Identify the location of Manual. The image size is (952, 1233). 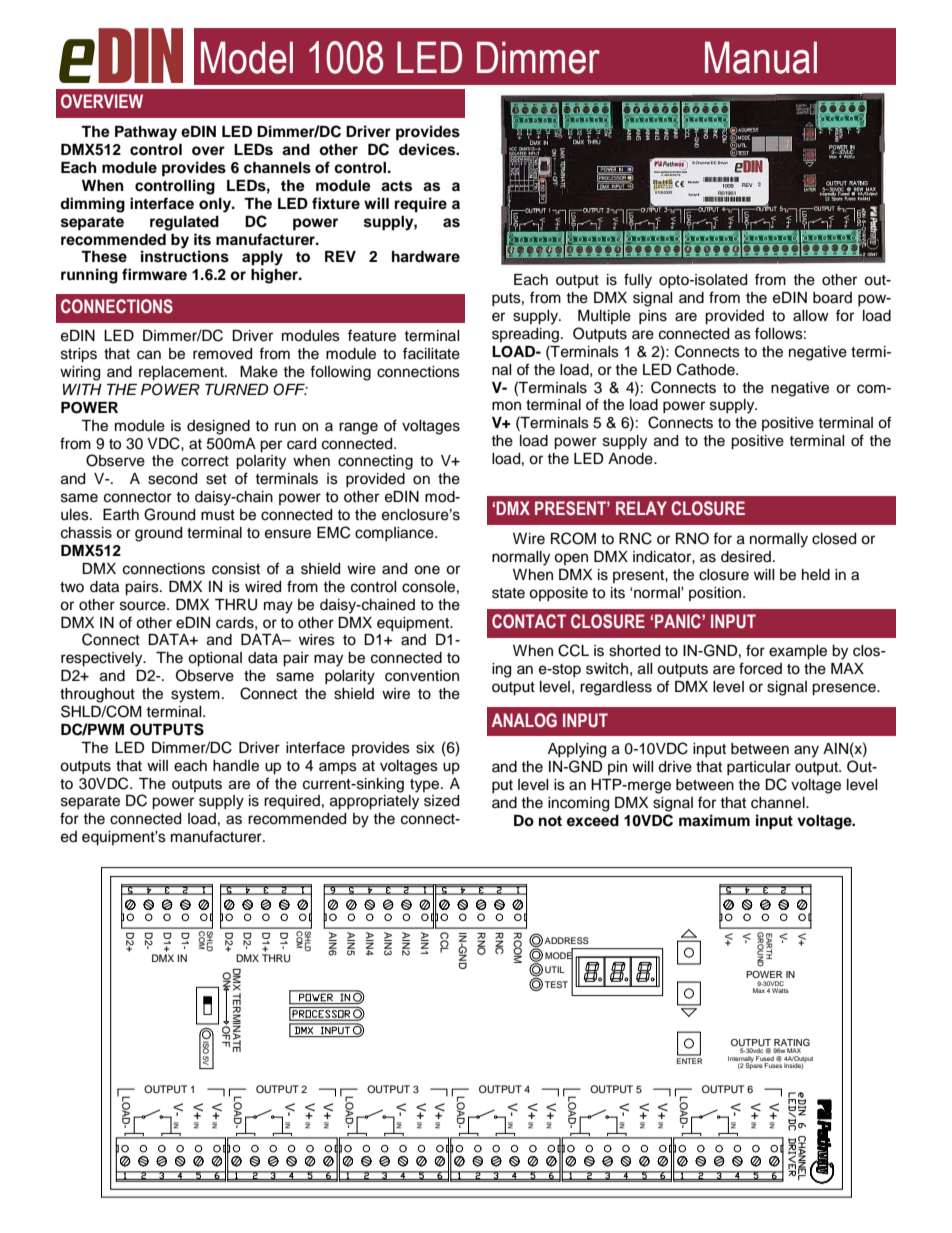
(761, 57).
